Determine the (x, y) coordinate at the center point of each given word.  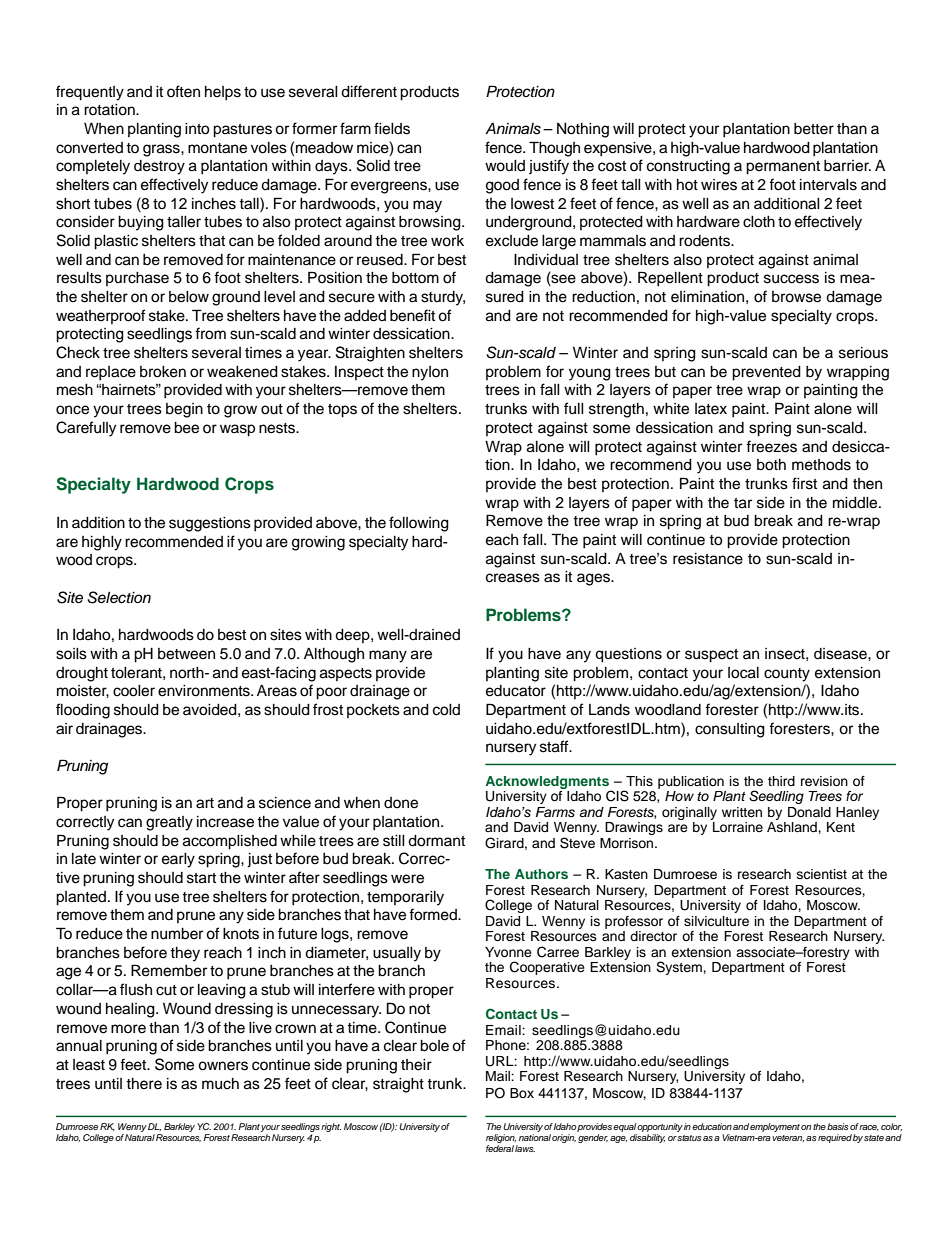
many (388, 656)
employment (775, 1127)
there (144, 1084)
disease (841, 654)
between (186, 654)
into (197, 129)
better (814, 129)
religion (501, 1138)
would (505, 166)
